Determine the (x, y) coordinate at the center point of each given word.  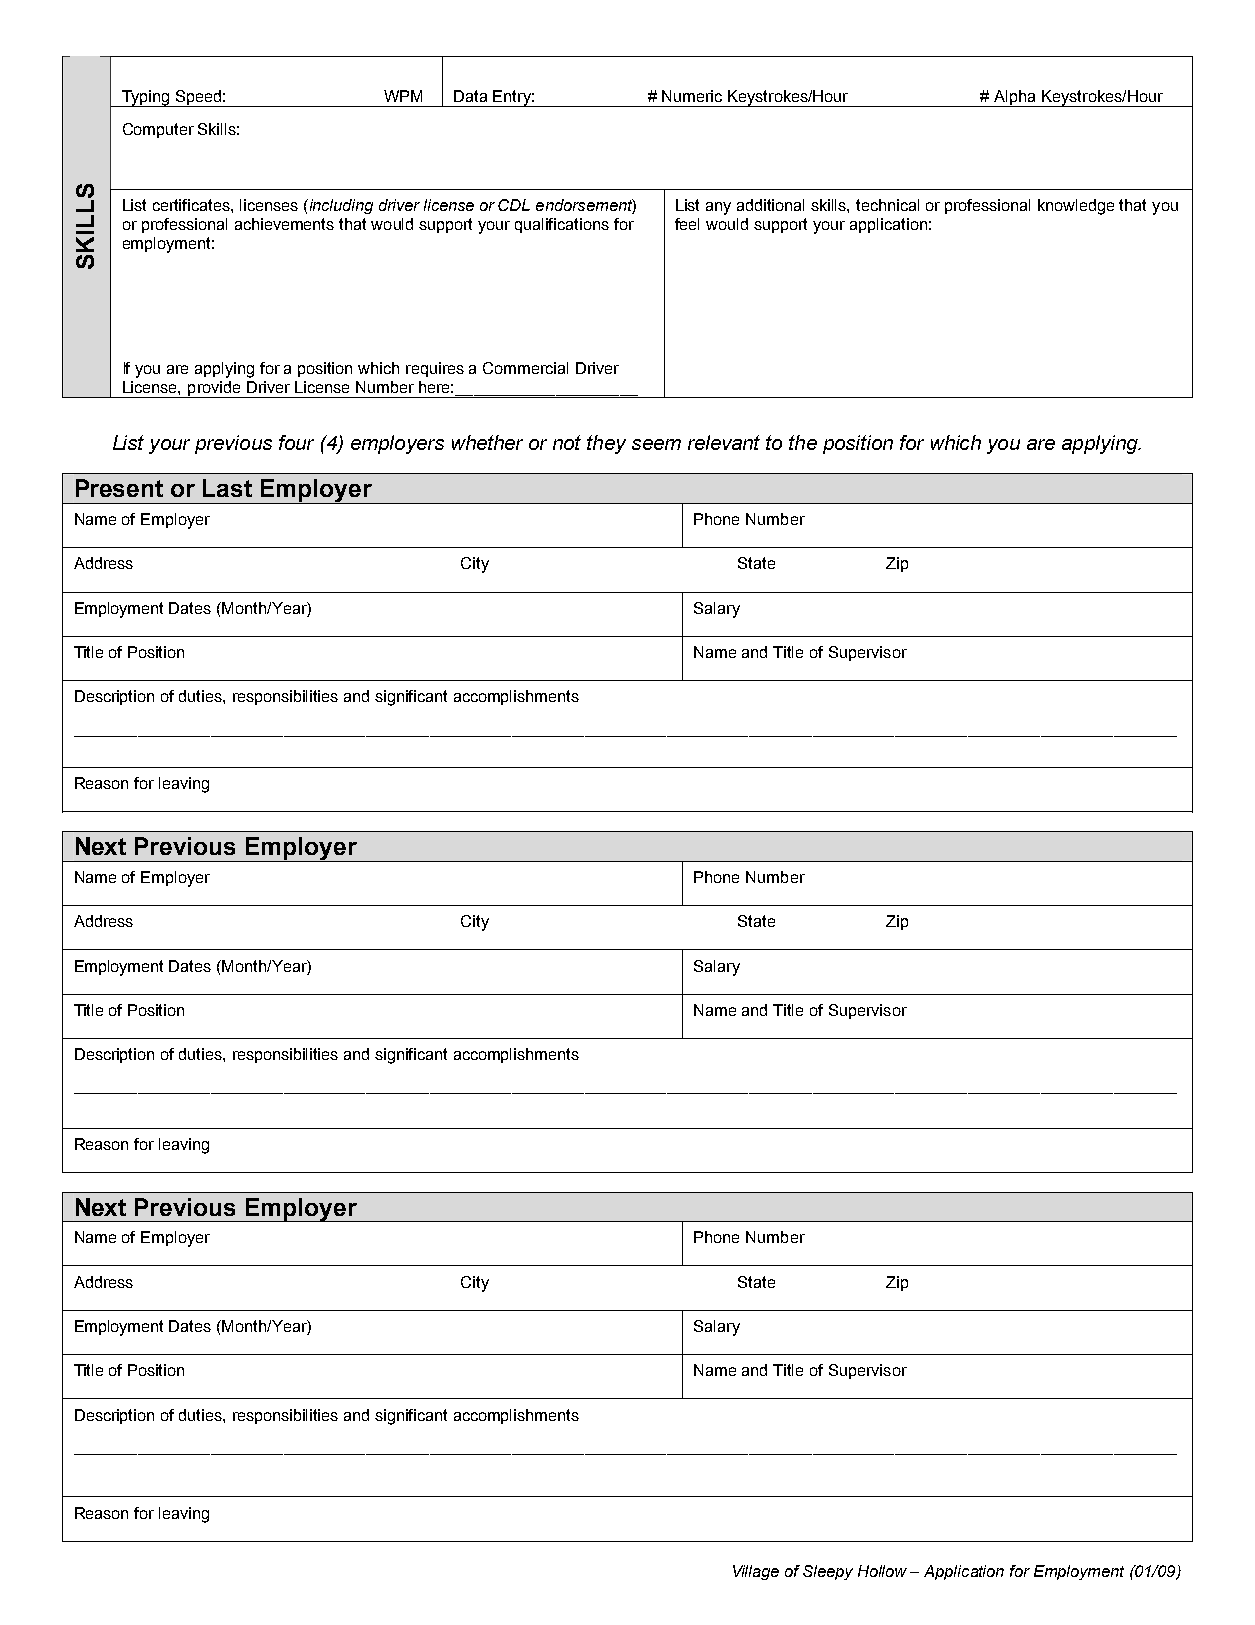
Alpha (1015, 98)
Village (756, 1572)
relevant (724, 442)
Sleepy (828, 1572)
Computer (158, 130)
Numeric (692, 96)
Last (227, 488)
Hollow (882, 1571)
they (606, 444)
